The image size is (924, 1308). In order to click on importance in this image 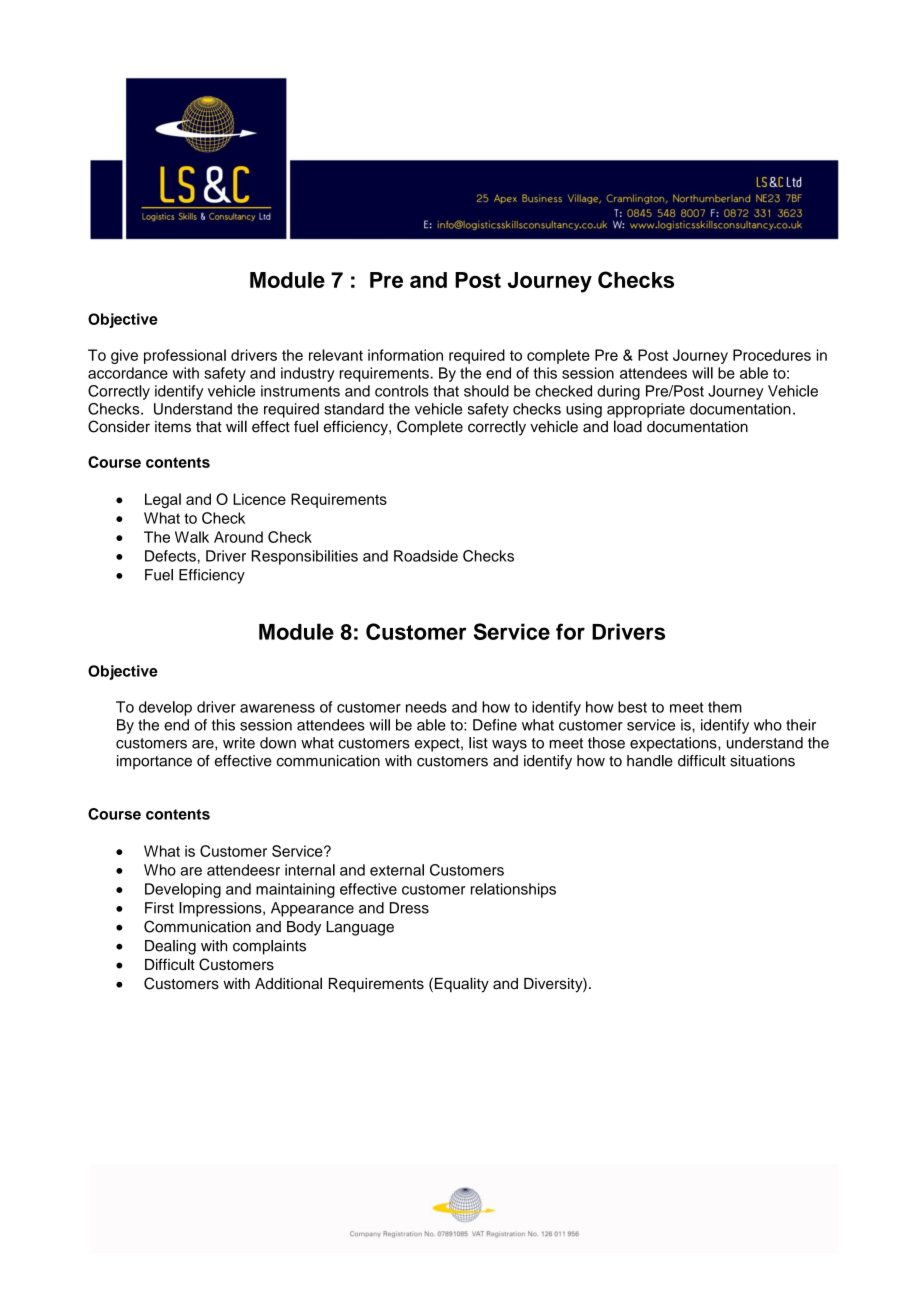, I will do `click(154, 762)`.
